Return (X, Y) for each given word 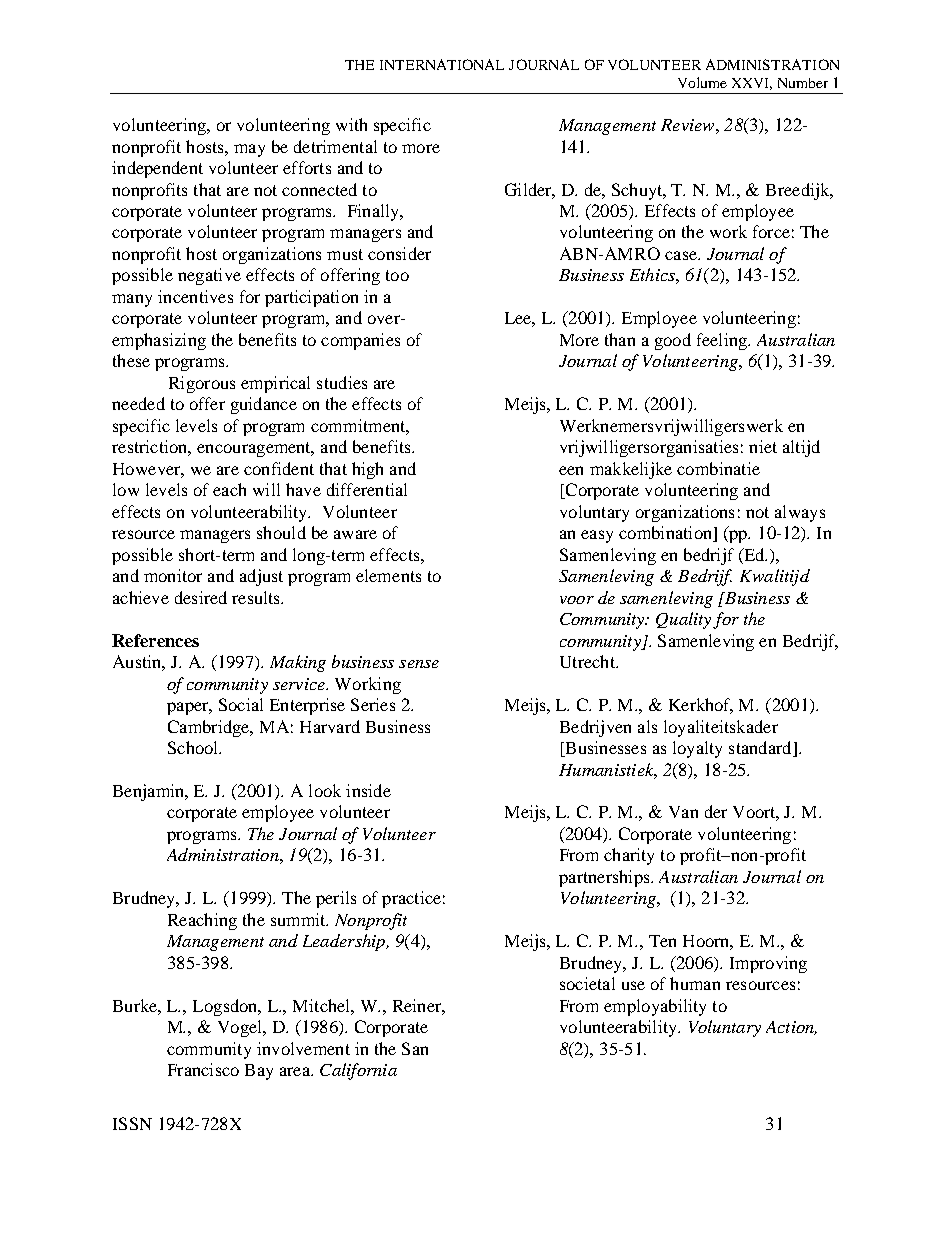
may (249, 150)
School (194, 747)
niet (763, 446)
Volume (702, 82)
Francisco (203, 1069)
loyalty (697, 749)
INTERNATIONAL (442, 64)
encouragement (255, 449)
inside (368, 790)
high (367, 470)
